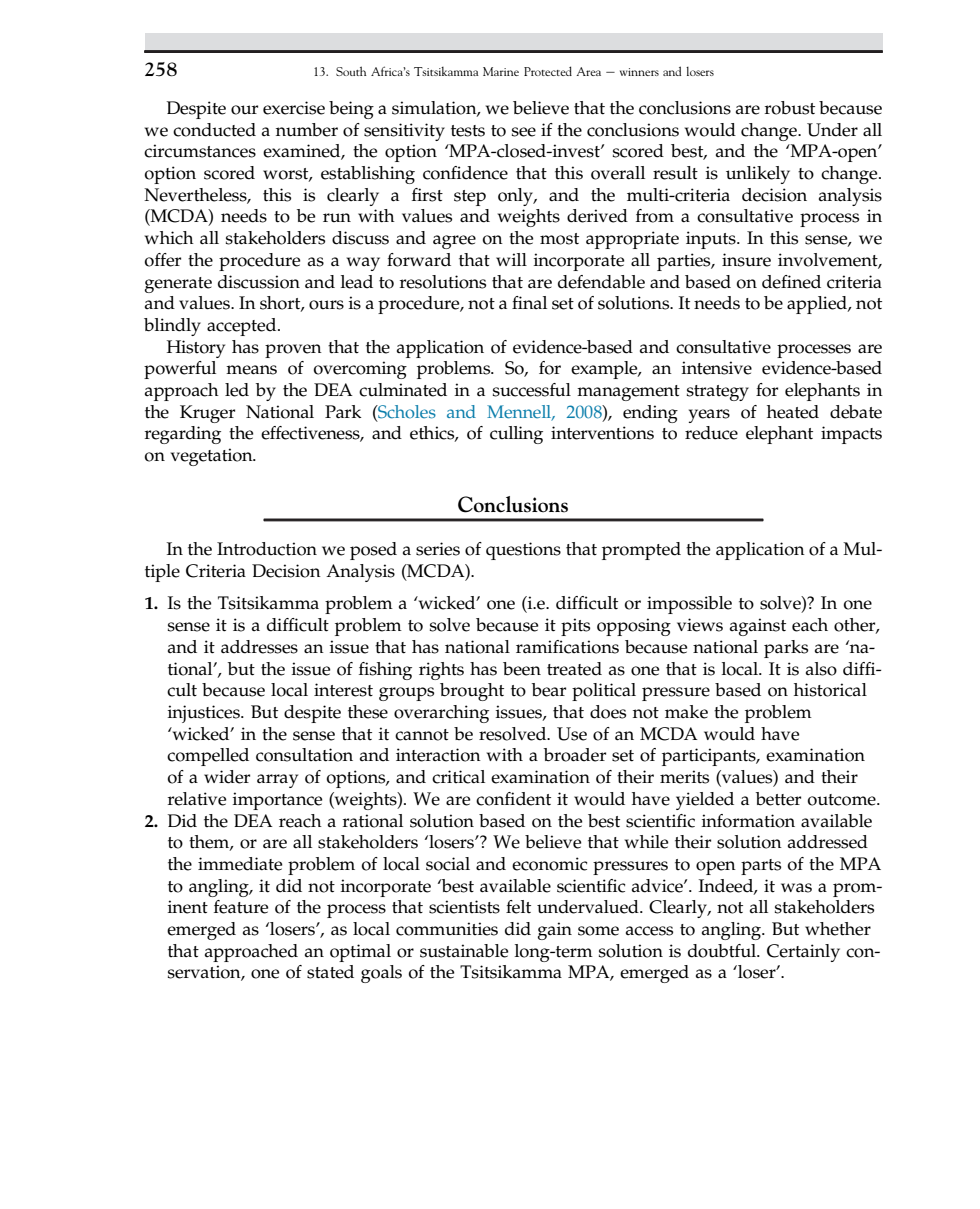 The height and width of the document is (1209, 980). Describe the element at coordinates (294, 108) in the document. I see `exercise` at that location.
